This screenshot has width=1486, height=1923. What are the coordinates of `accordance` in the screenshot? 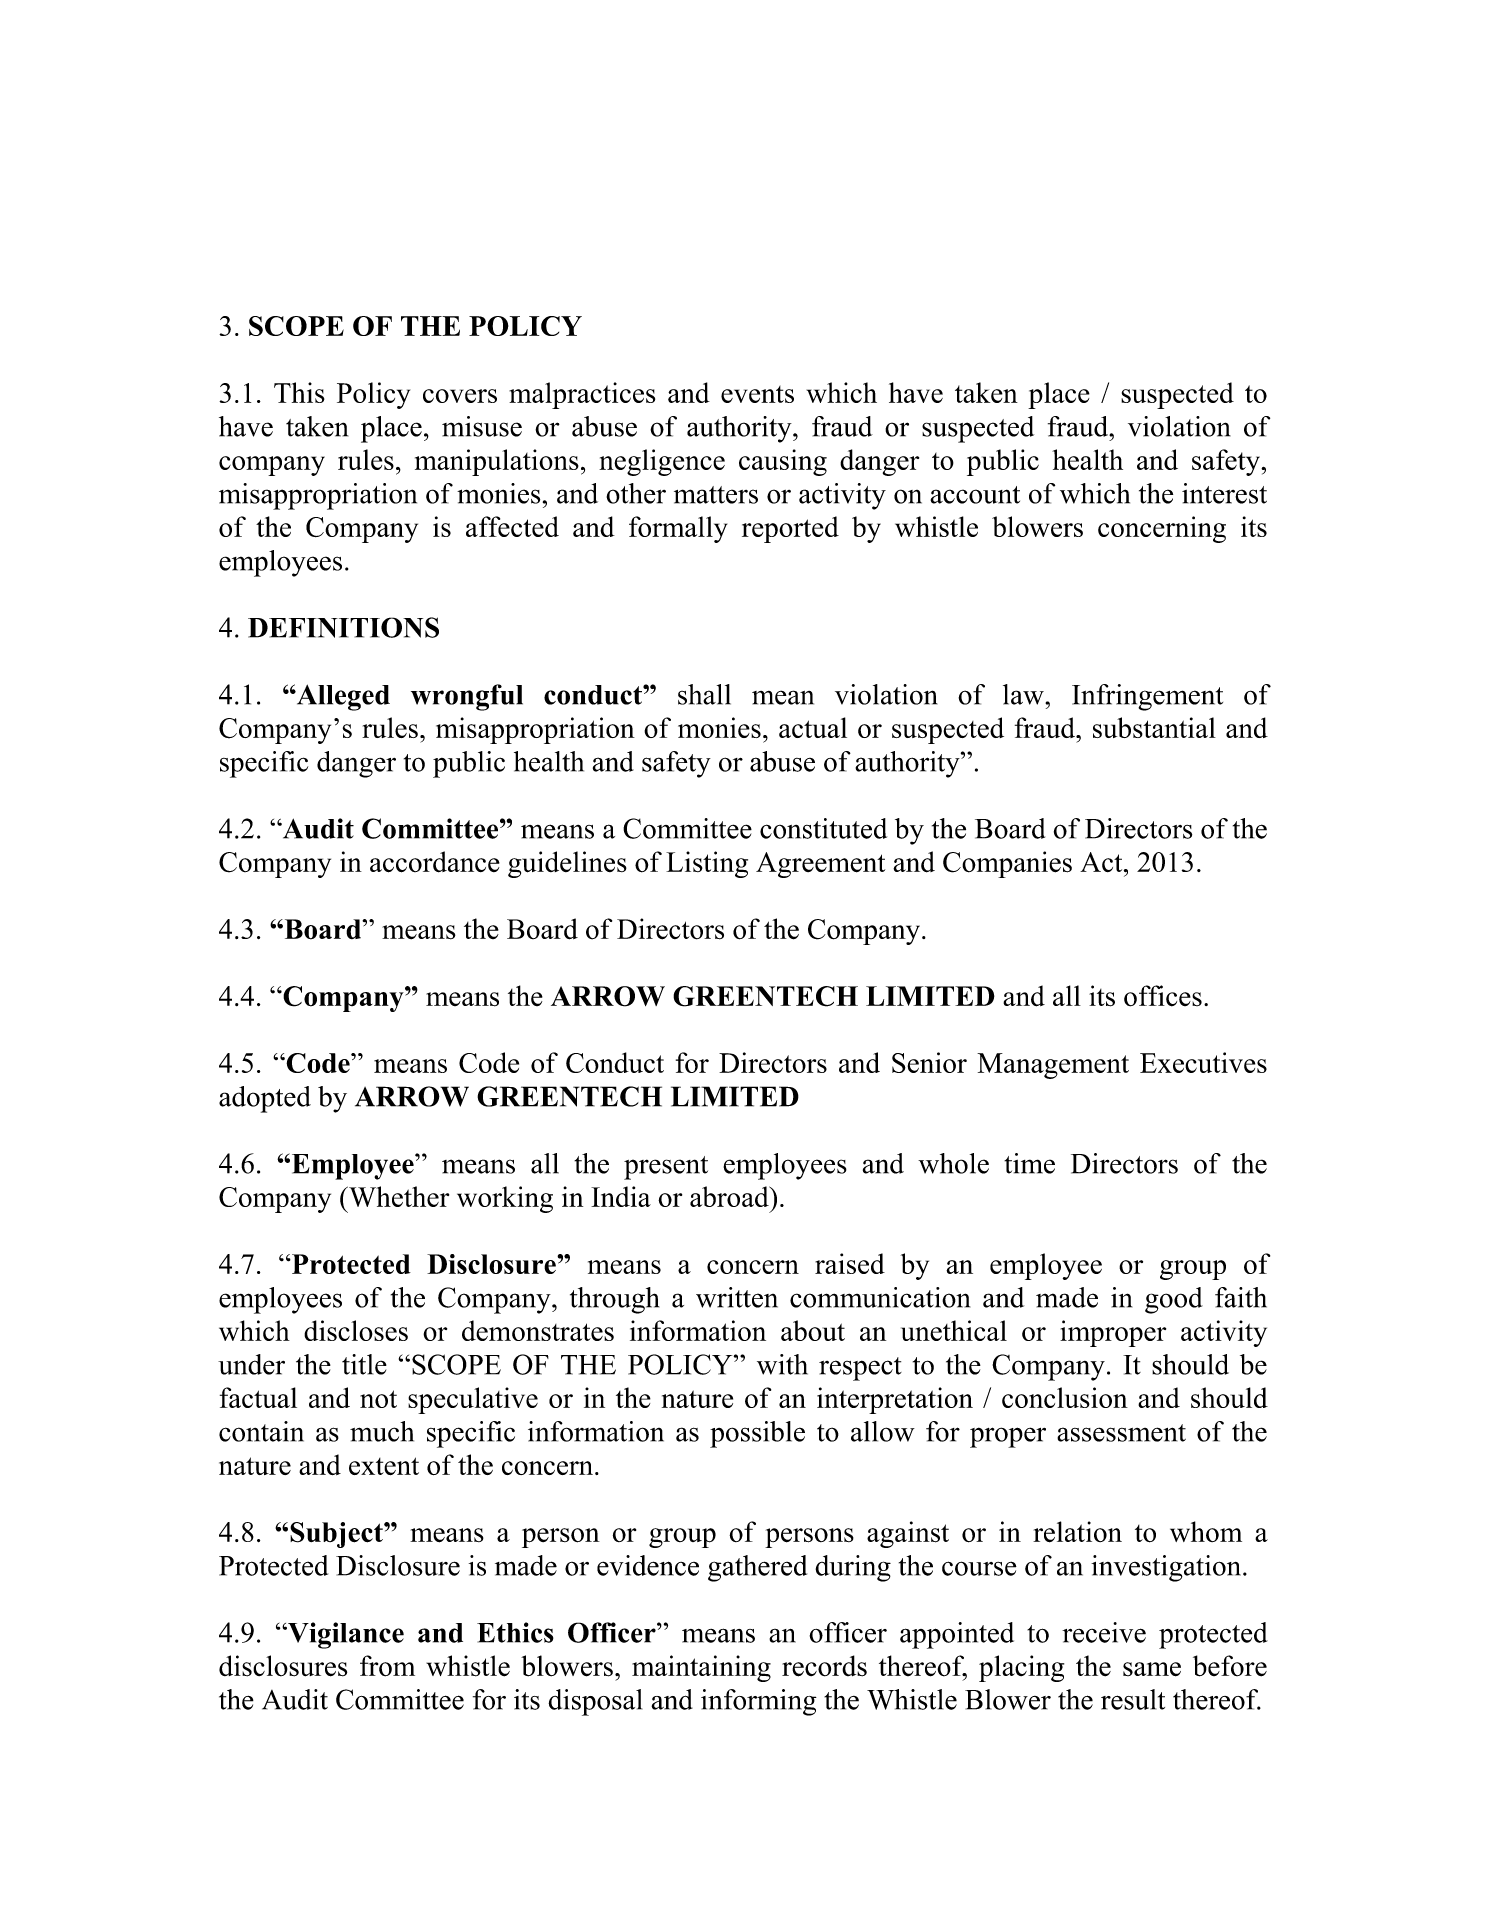 It's located at (435, 862).
